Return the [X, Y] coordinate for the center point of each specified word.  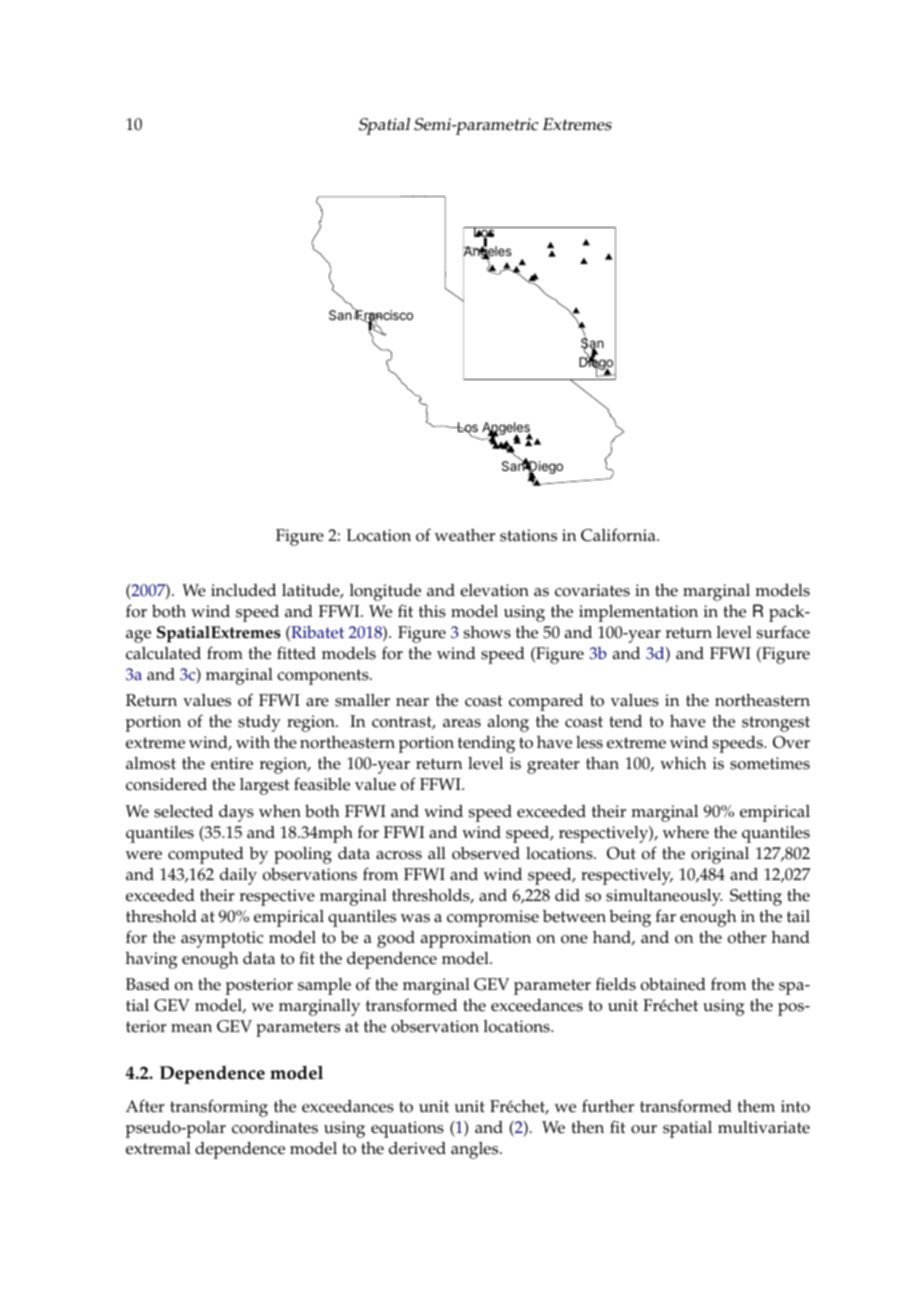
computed [206, 855]
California [619, 535]
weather [465, 535]
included [243, 590]
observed [486, 853]
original [720, 855]
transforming [219, 1108]
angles [476, 1150]
